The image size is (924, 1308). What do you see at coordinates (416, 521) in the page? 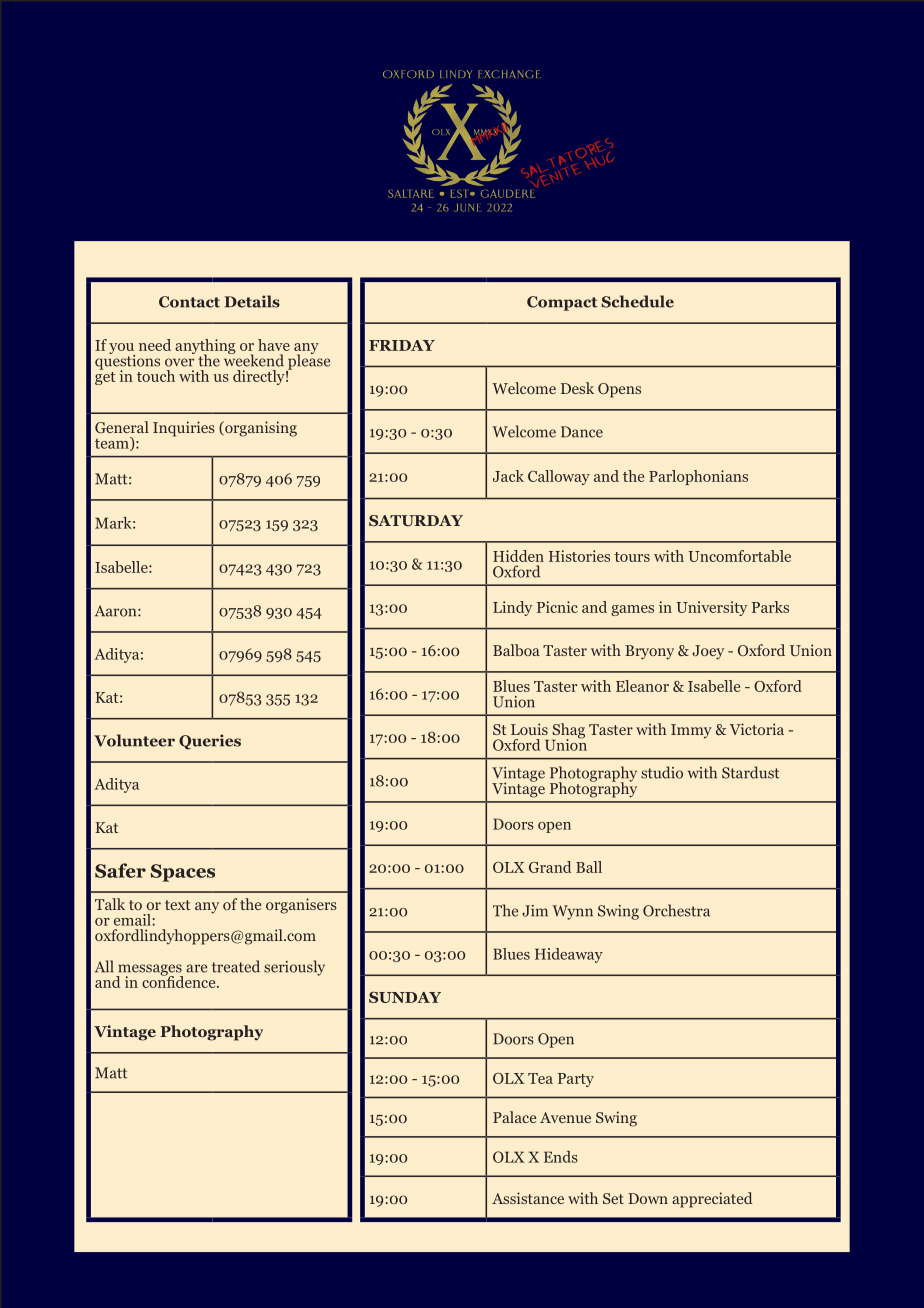
I see `SATURDAY` at bounding box center [416, 521].
